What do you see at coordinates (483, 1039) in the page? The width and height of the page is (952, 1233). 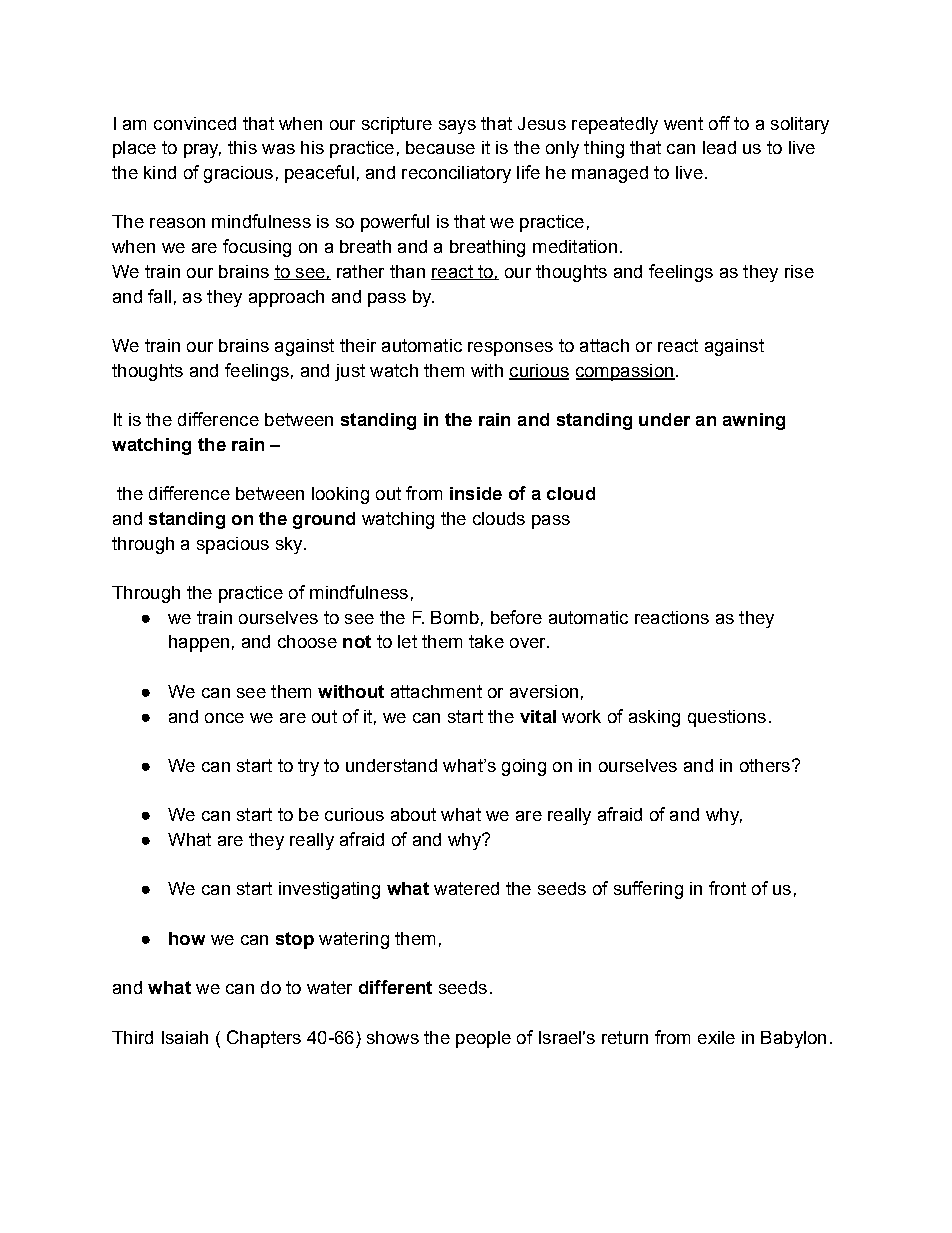 I see `people` at bounding box center [483, 1039].
